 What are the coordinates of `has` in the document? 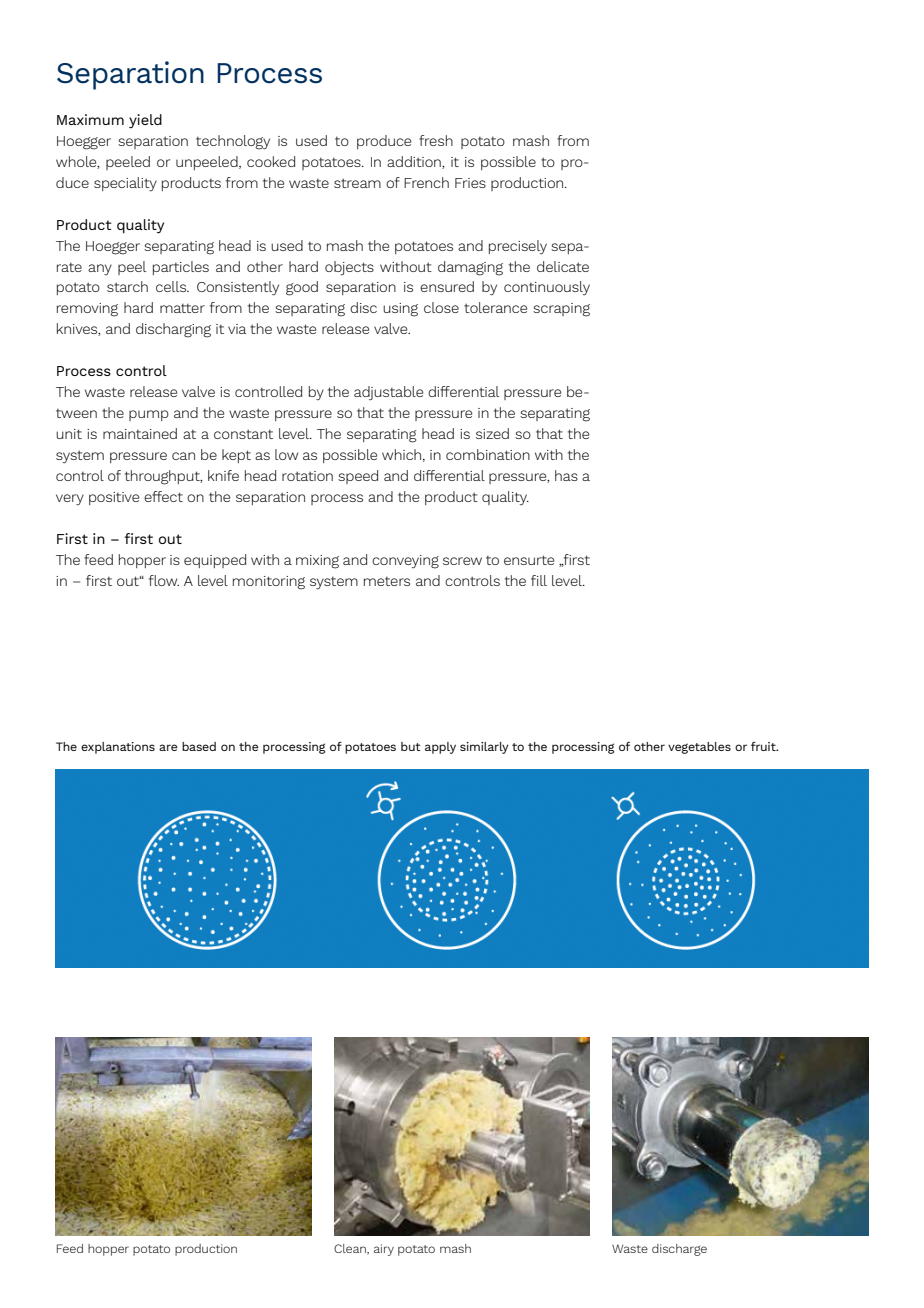 It's located at (566, 475).
